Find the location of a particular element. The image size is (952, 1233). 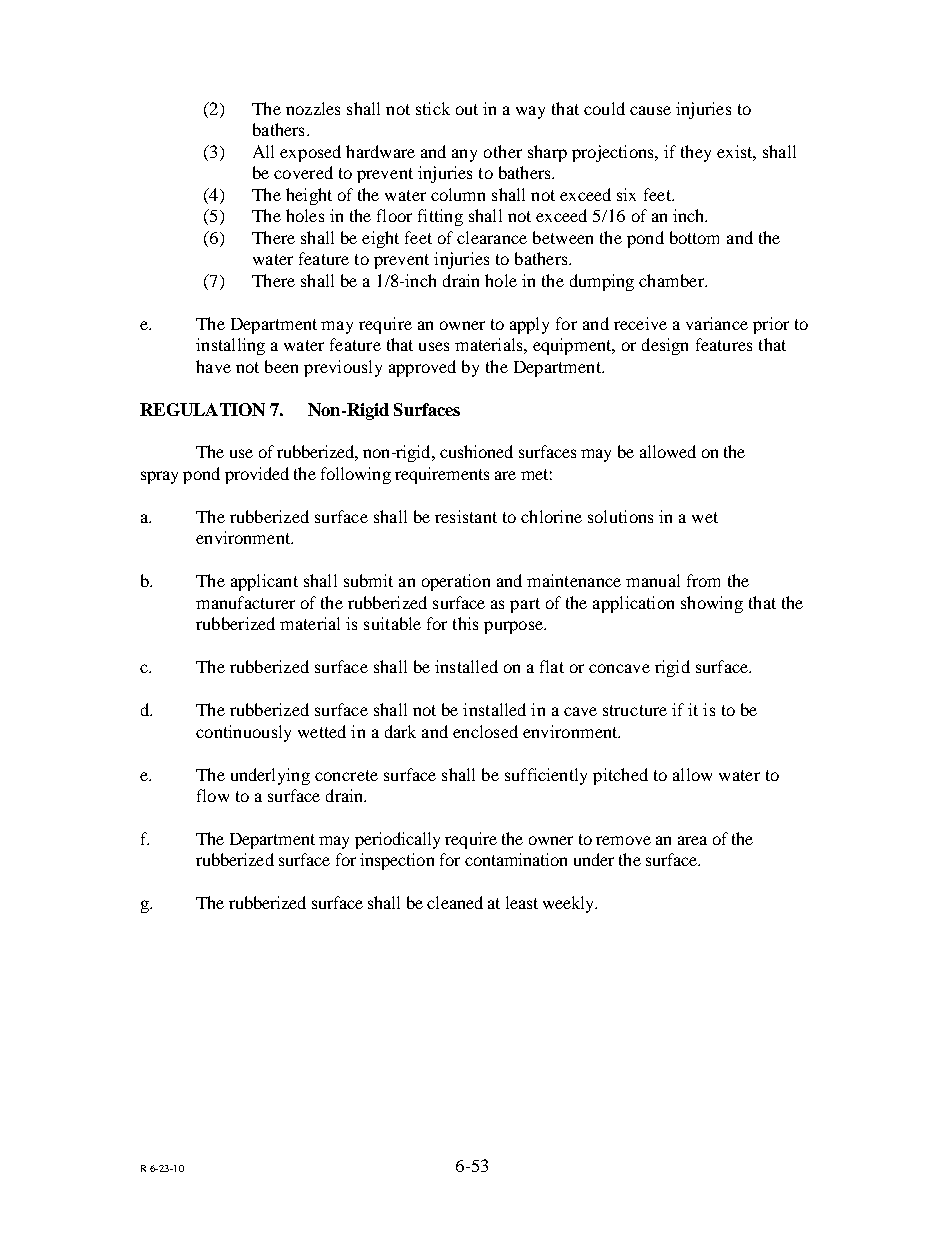

cleaned is located at coordinates (455, 902).
